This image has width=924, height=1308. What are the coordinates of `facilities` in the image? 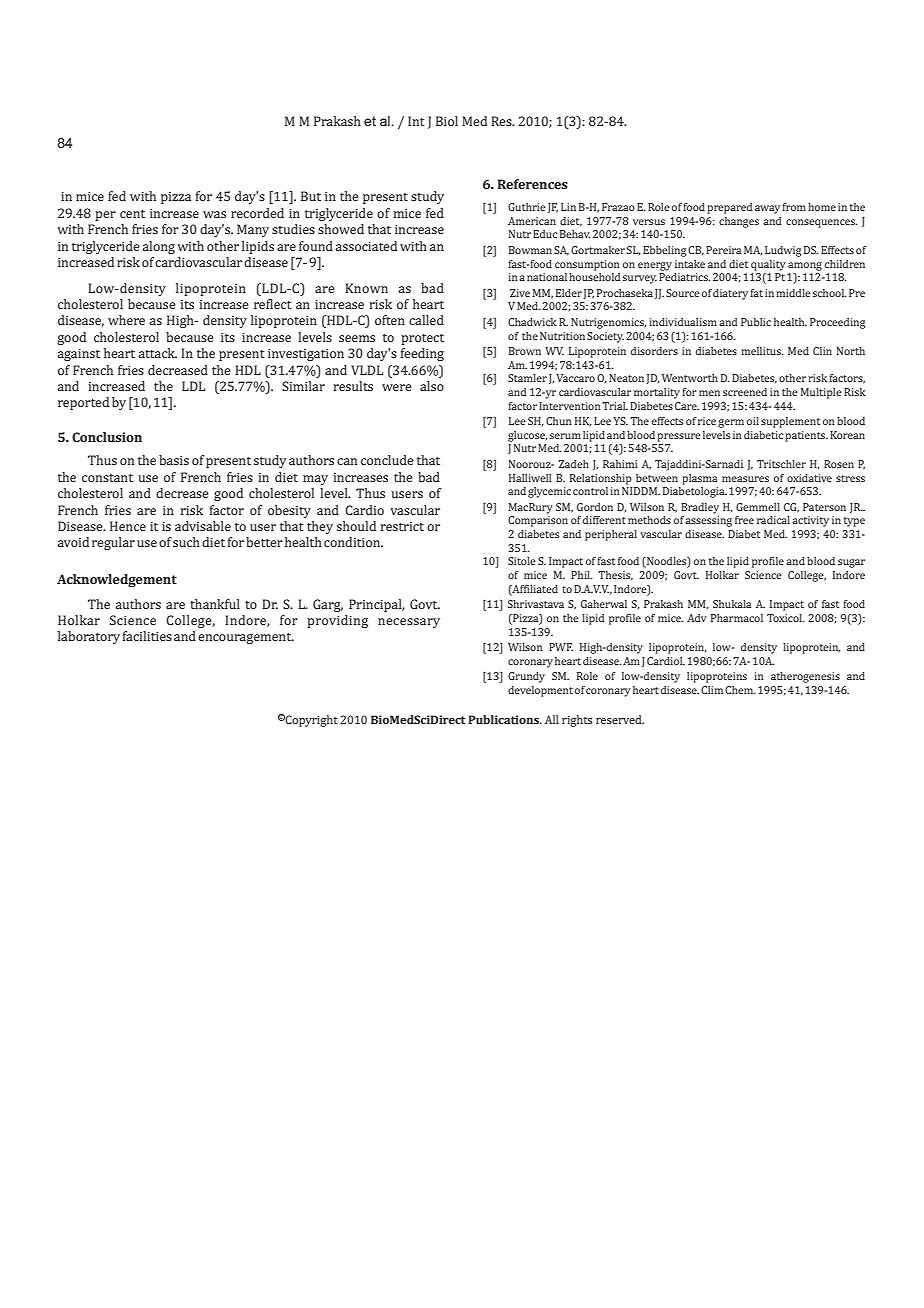 It's located at (147, 636).
